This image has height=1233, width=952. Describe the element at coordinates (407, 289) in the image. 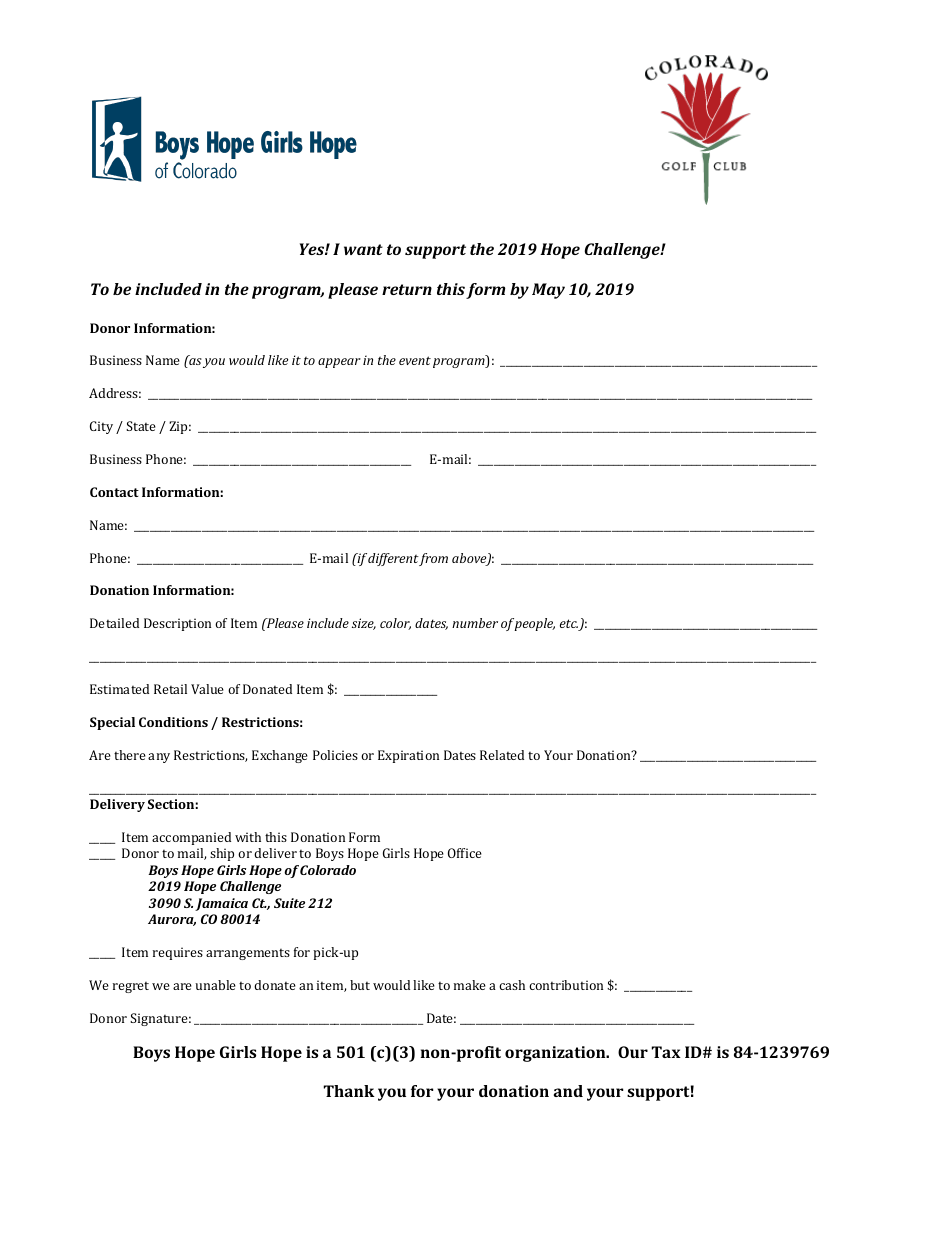

I see `return` at that location.
